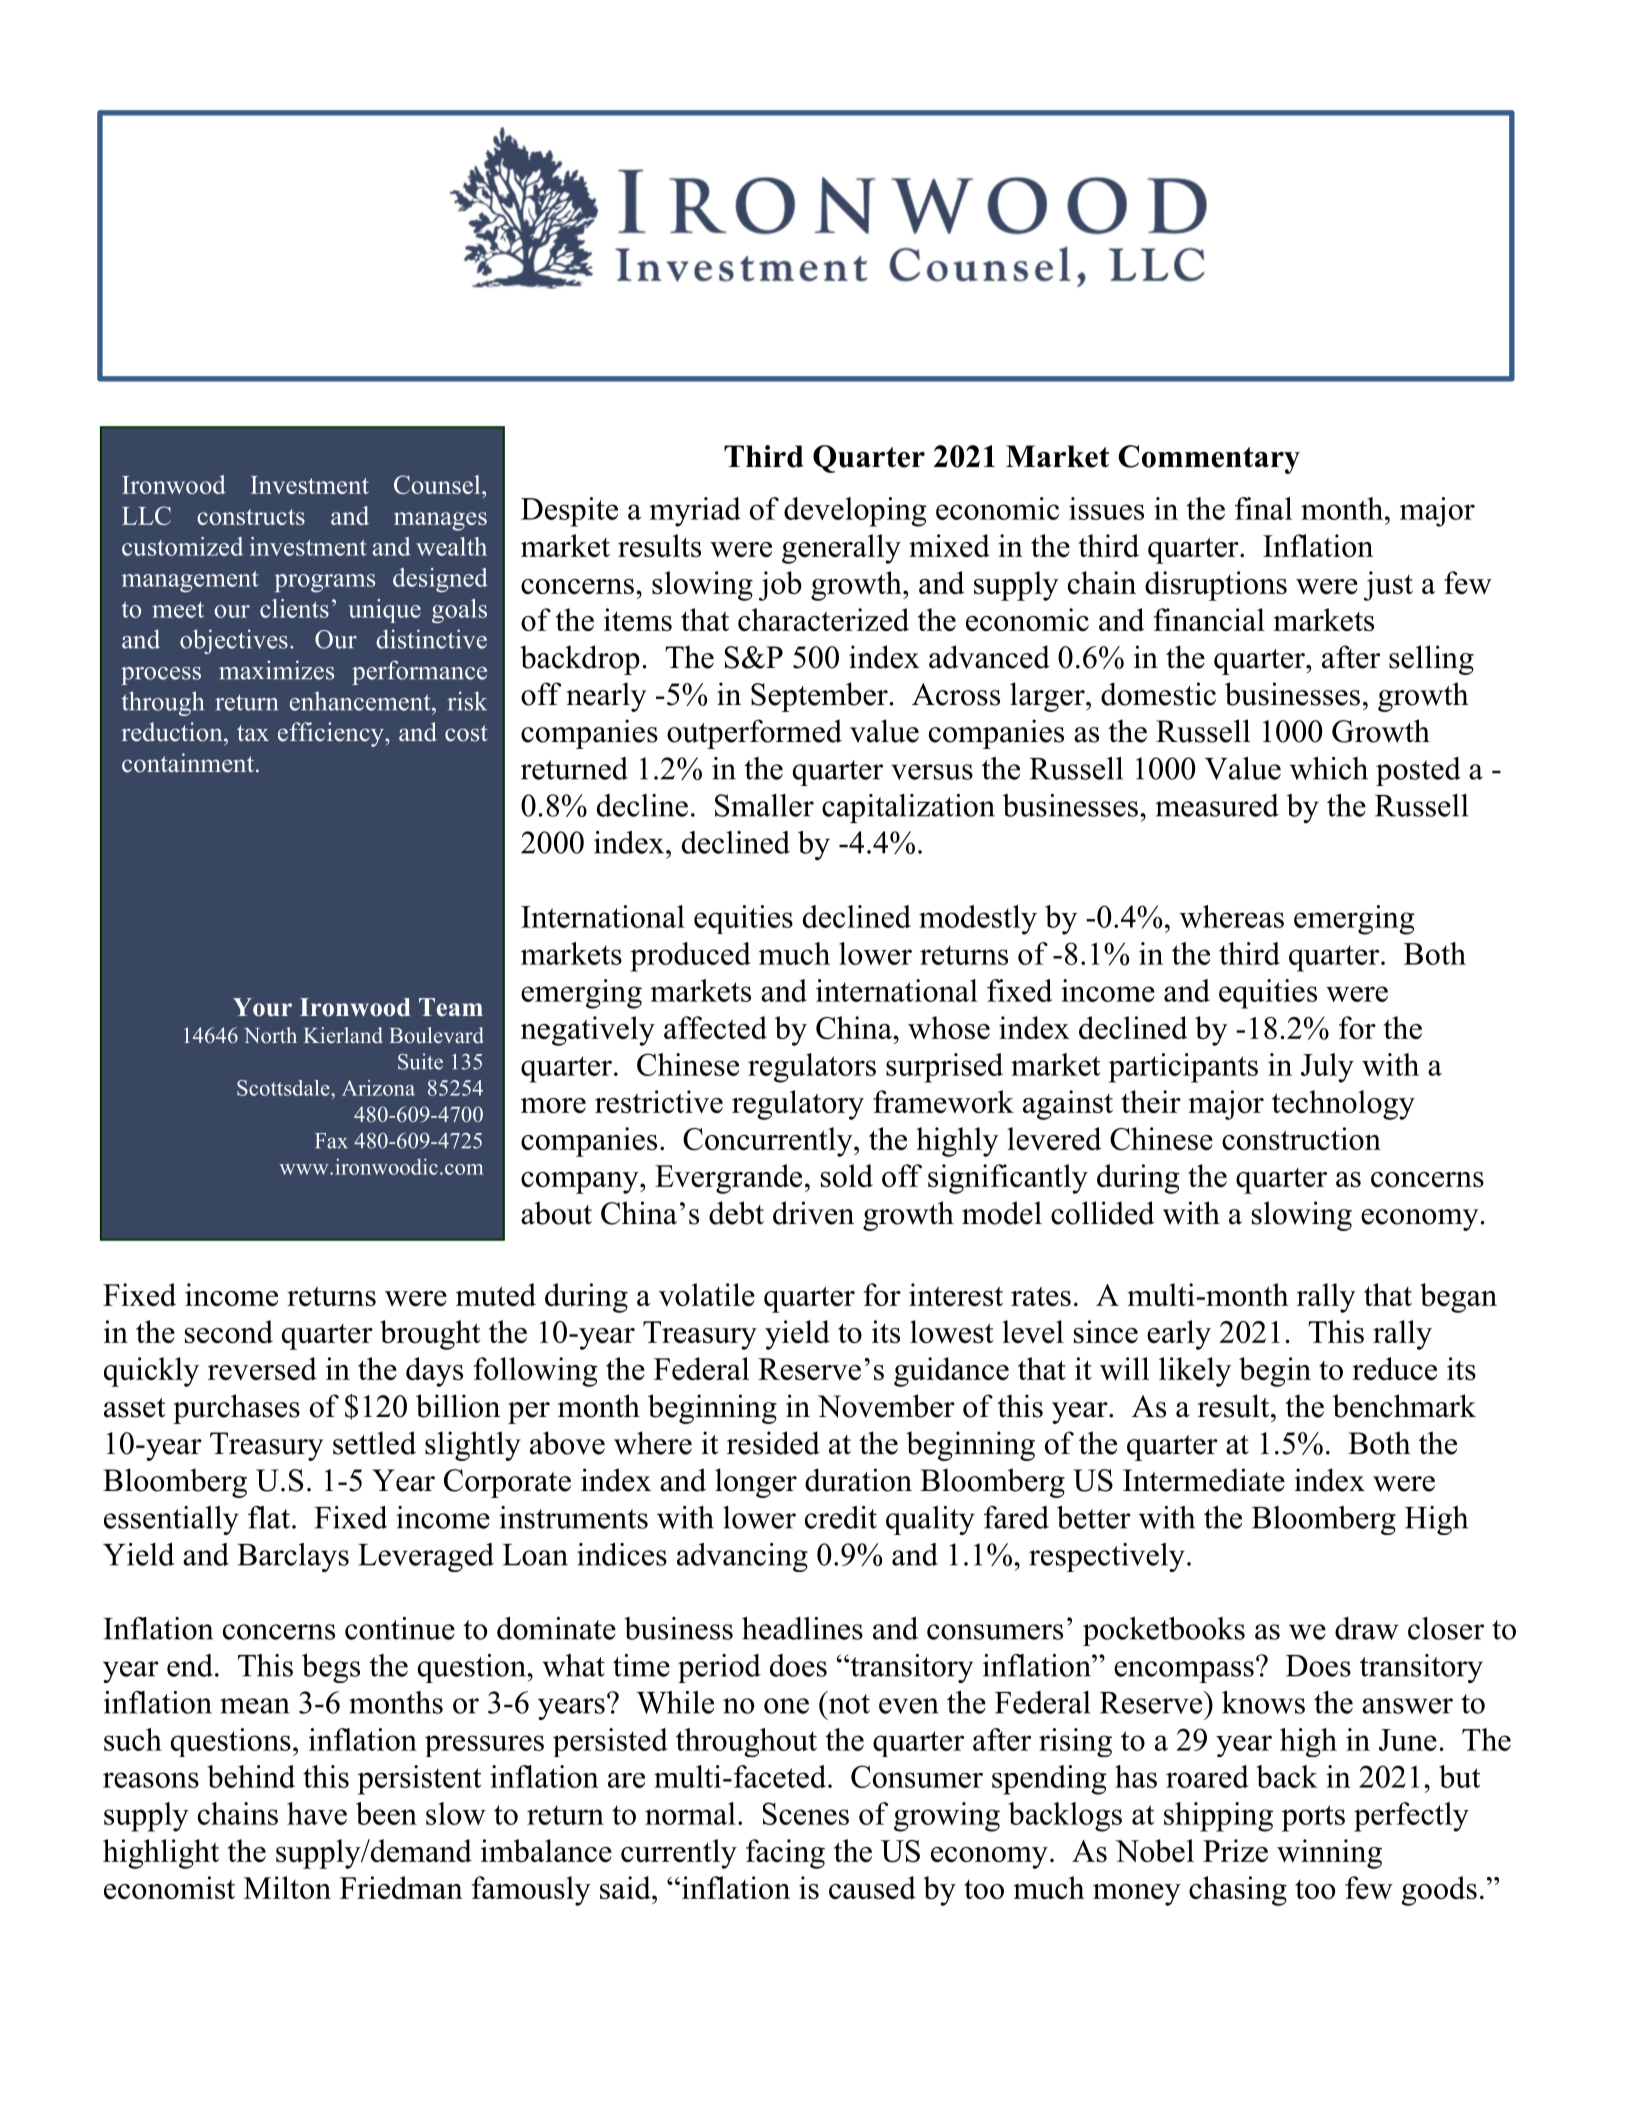 The width and height of the screenshot is (1644, 2128). Describe the element at coordinates (287, 1887) in the screenshot. I see `Milton` at that location.
